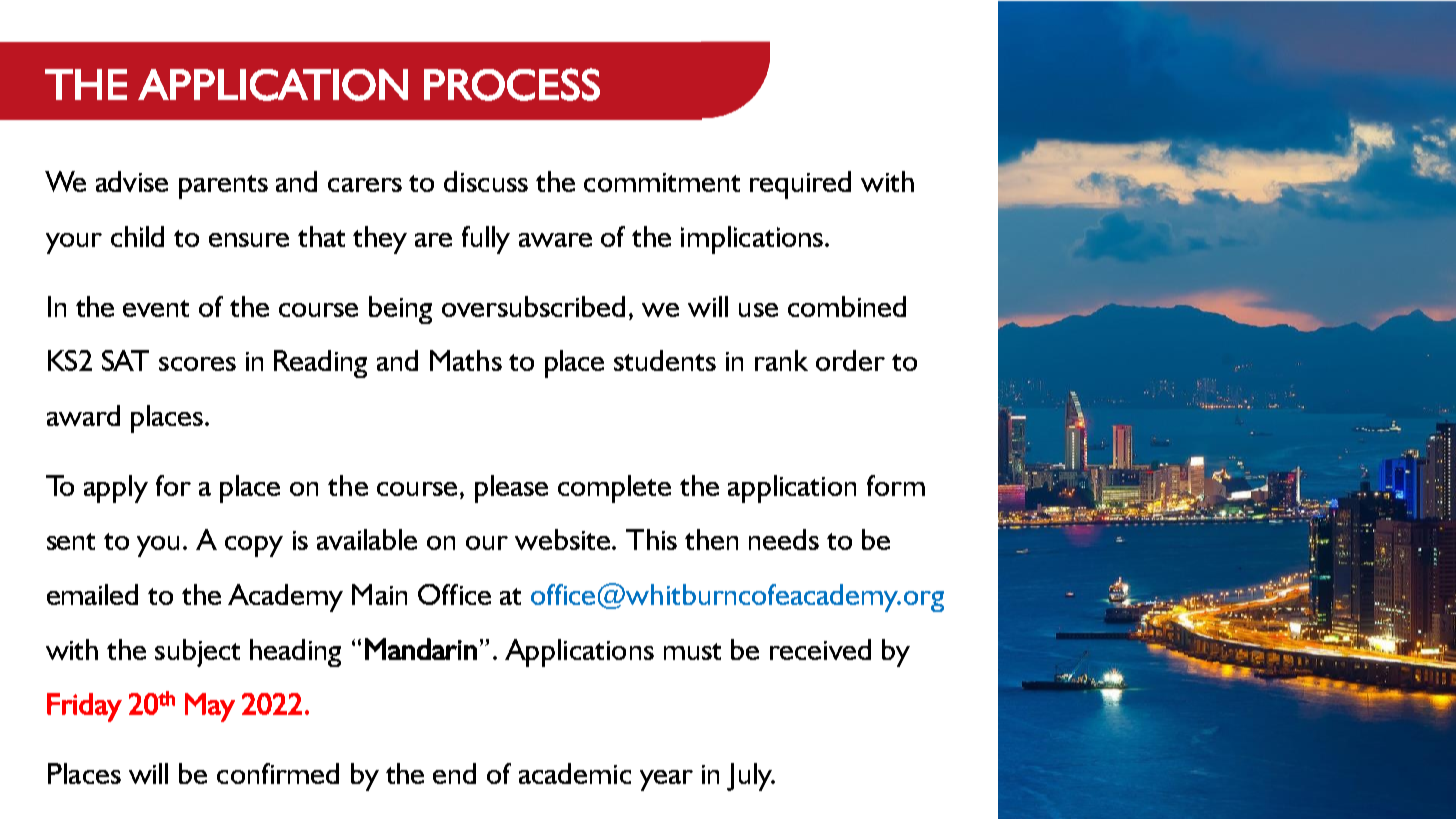  Describe the element at coordinates (896, 485) in the screenshot. I see `form` at that location.
